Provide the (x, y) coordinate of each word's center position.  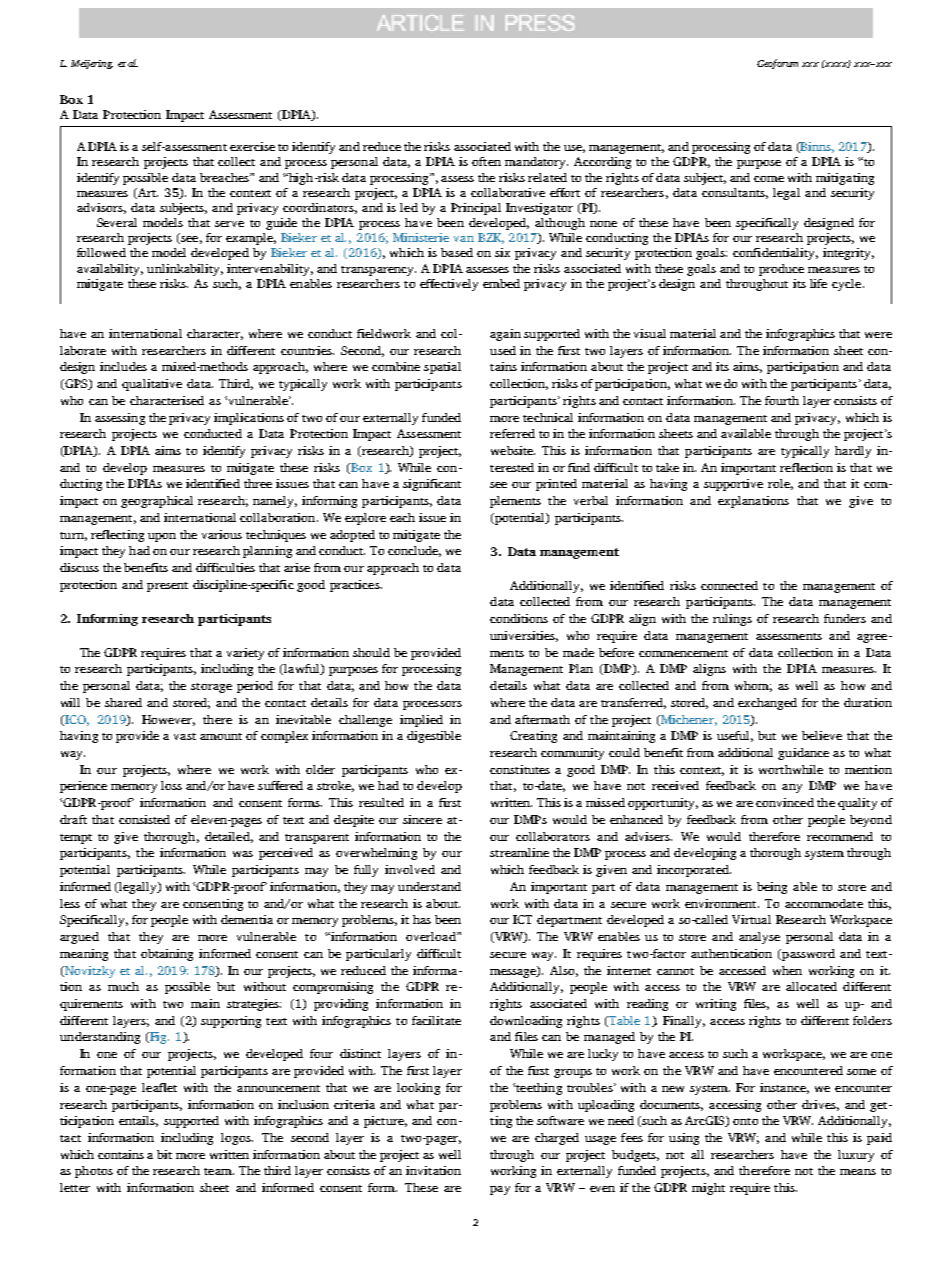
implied (421, 721)
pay (500, 1190)
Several (117, 222)
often (486, 161)
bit (164, 1154)
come (769, 179)
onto (745, 1121)
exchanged (767, 704)
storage (211, 688)
